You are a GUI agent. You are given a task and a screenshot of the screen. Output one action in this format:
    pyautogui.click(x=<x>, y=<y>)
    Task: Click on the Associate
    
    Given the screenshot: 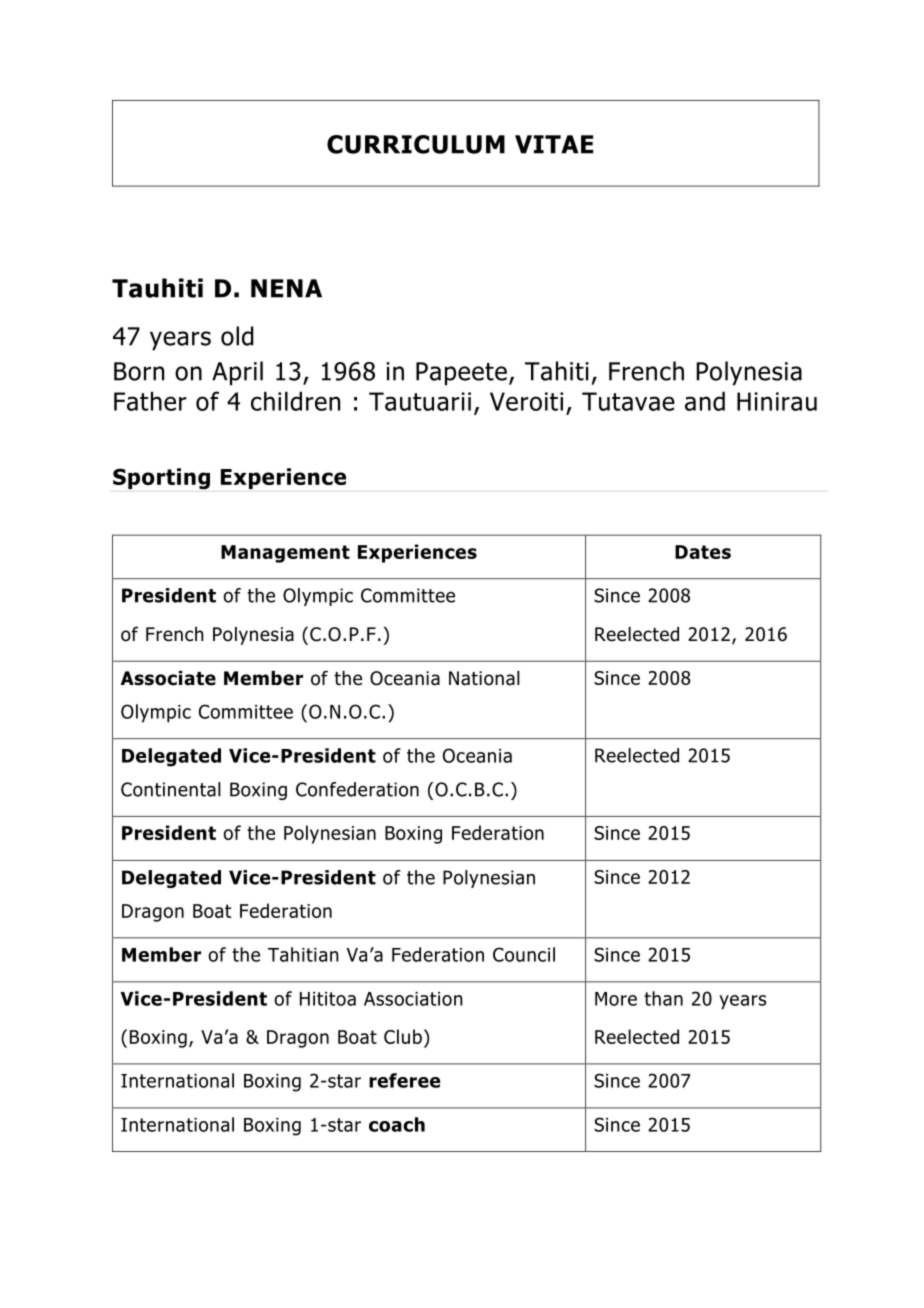 What is the action you would take?
    pyautogui.click(x=168, y=678)
